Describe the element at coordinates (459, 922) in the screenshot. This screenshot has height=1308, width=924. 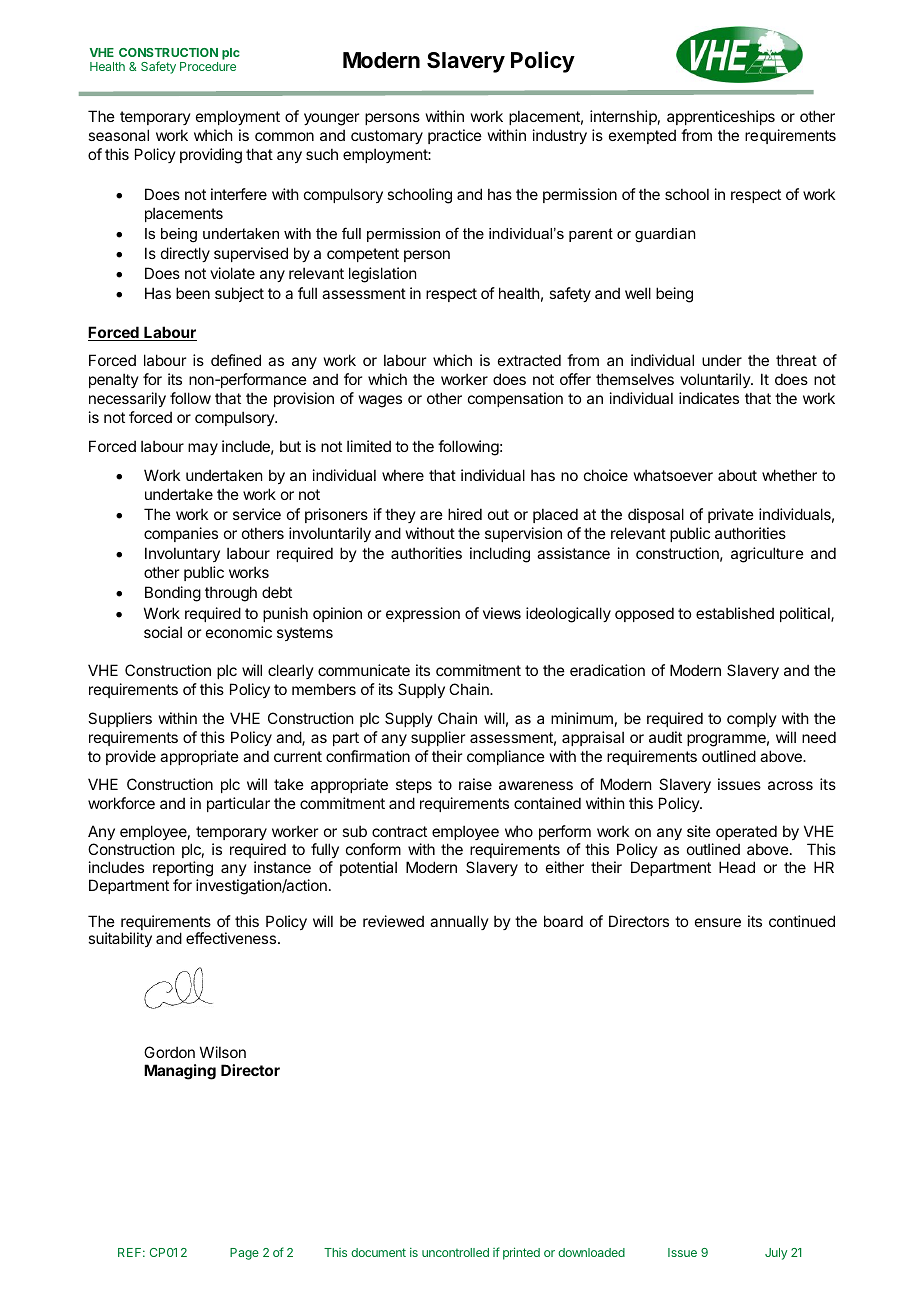
I see `annually` at that location.
